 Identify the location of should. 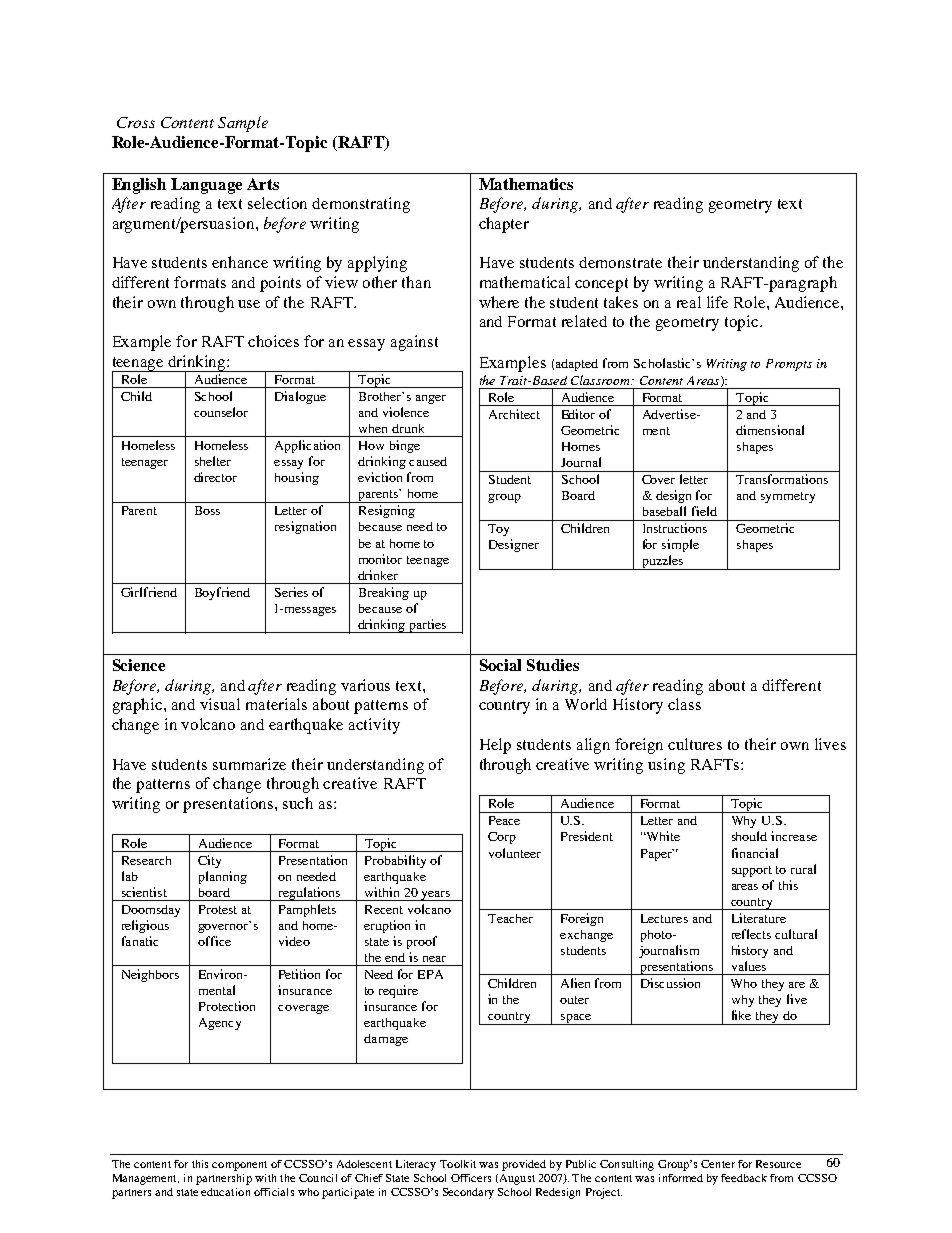
(749, 836).
